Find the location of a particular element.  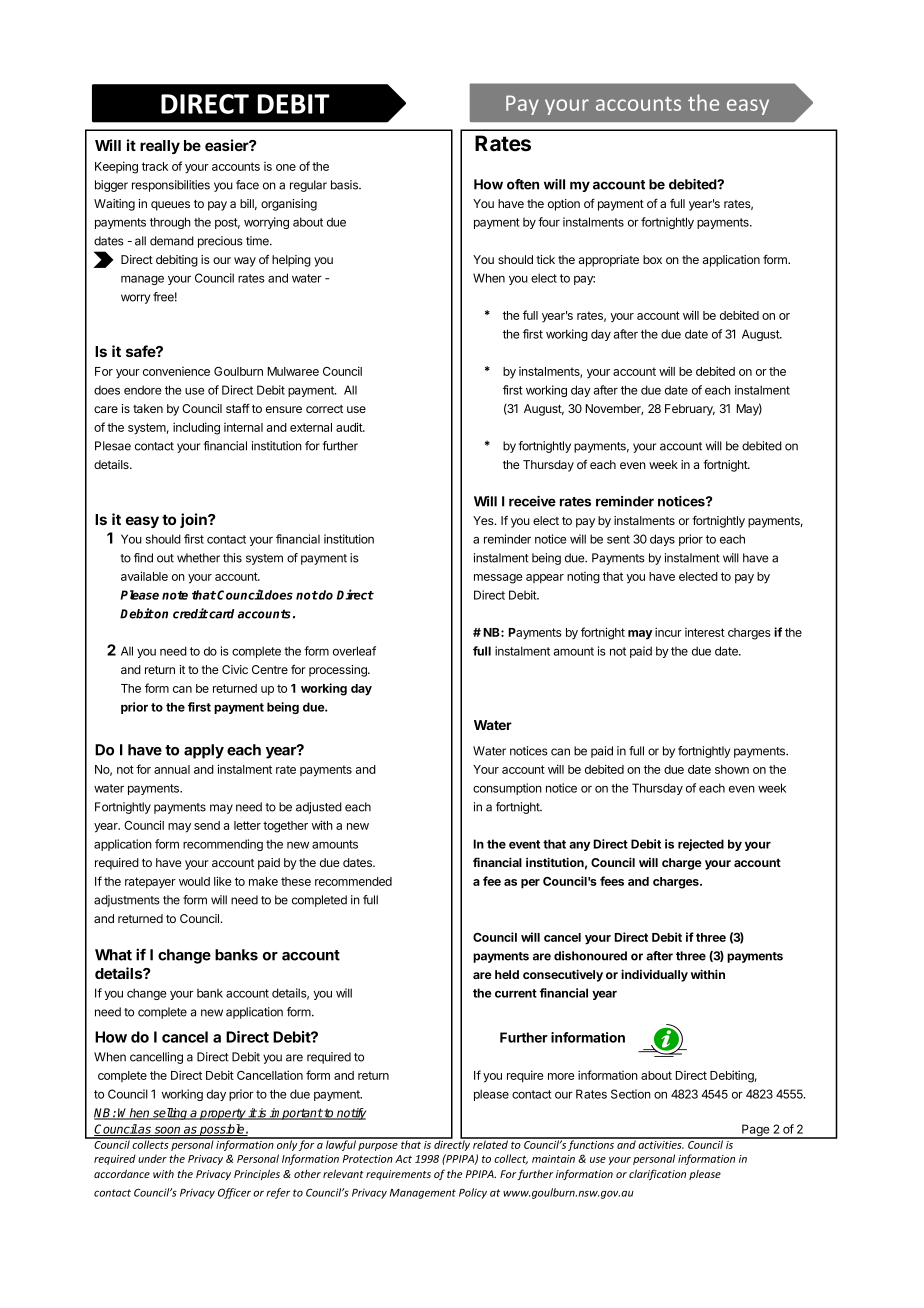

held is located at coordinates (507, 974).
